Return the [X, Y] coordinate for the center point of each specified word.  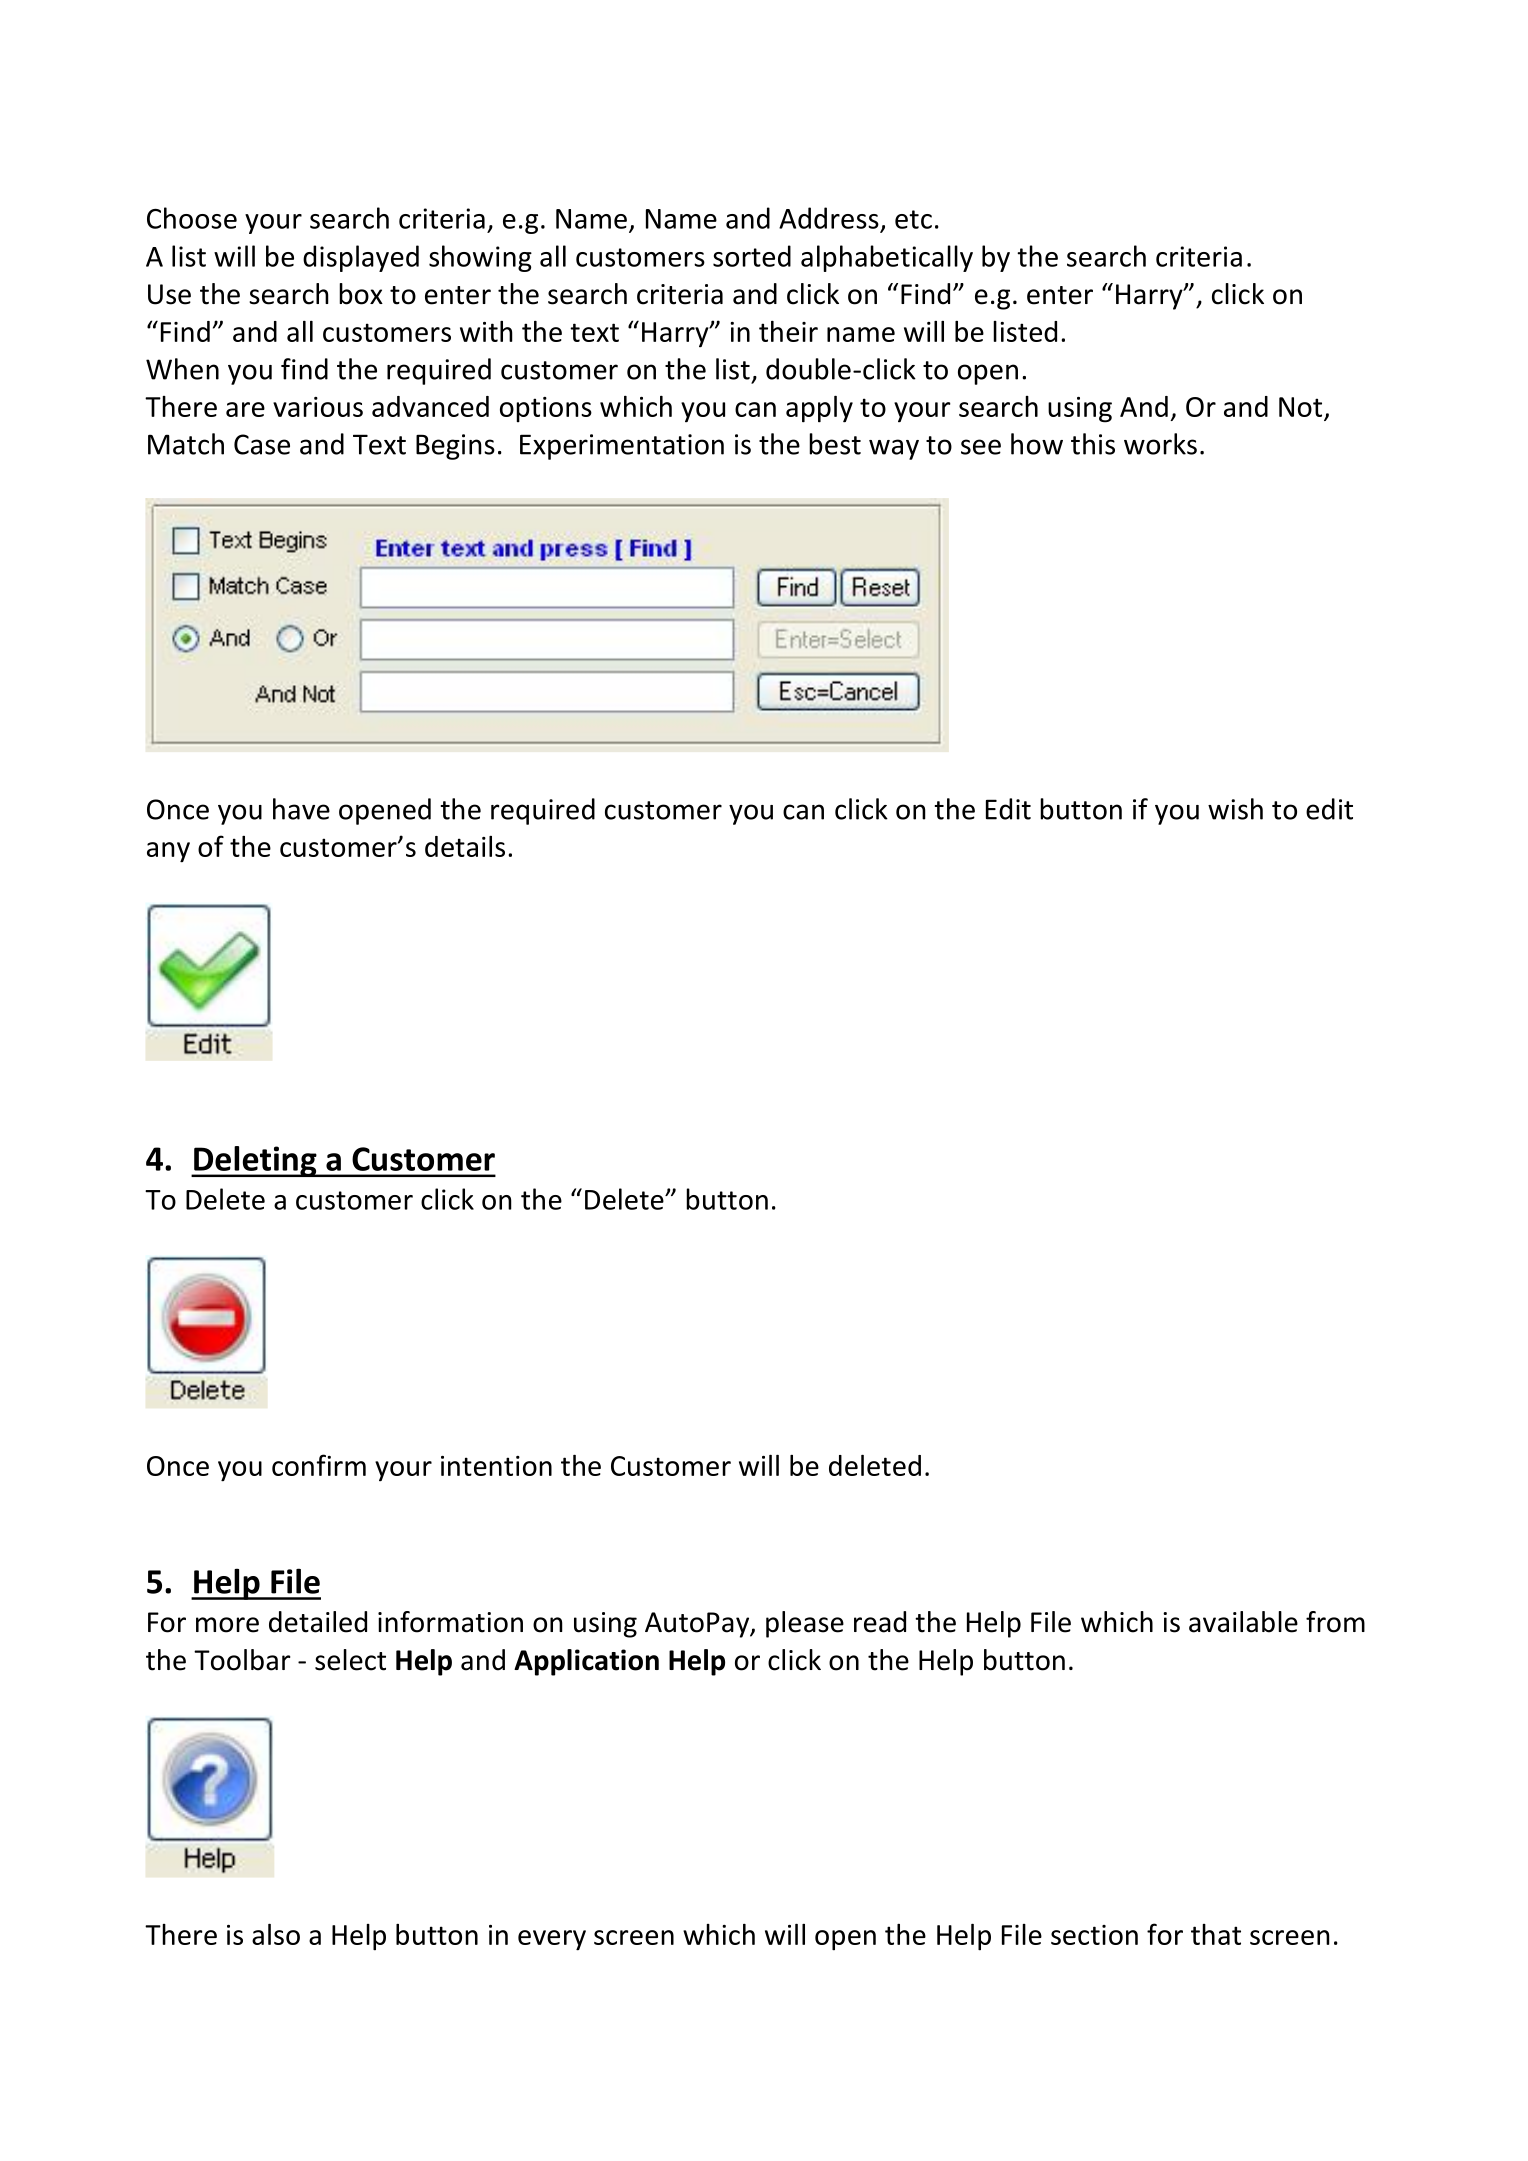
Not [1302, 408]
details [465, 846]
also [276, 1934]
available [1243, 1622]
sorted [752, 256]
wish [1235, 809]
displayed [361, 258]
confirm [319, 1465]
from [1335, 1622]
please [805, 1624]
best [835, 444]
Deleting [255, 1161]
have [301, 809]
